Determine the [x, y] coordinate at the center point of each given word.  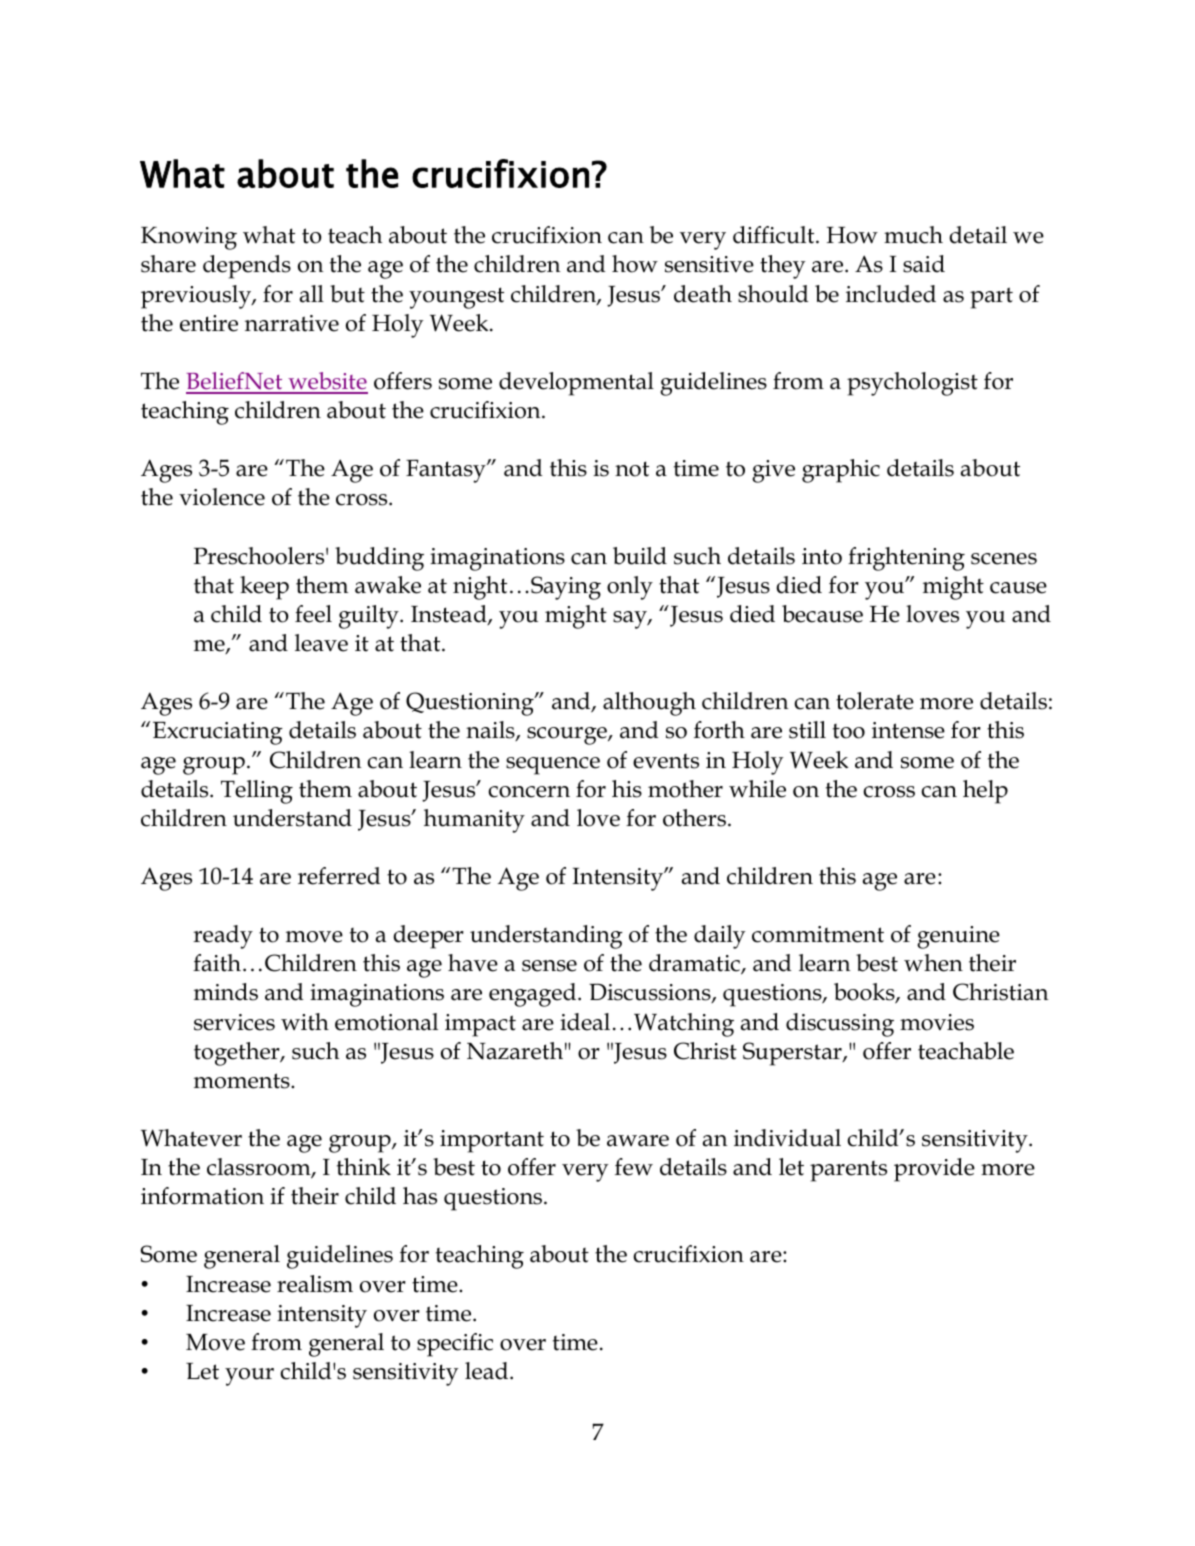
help [985, 792]
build [640, 556]
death [703, 294]
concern [529, 792]
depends [247, 267]
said [924, 264]
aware [638, 1141]
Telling [257, 792]
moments [243, 1081]
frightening [906, 559]
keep [264, 588]
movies [937, 1022]
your [249, 1377]
